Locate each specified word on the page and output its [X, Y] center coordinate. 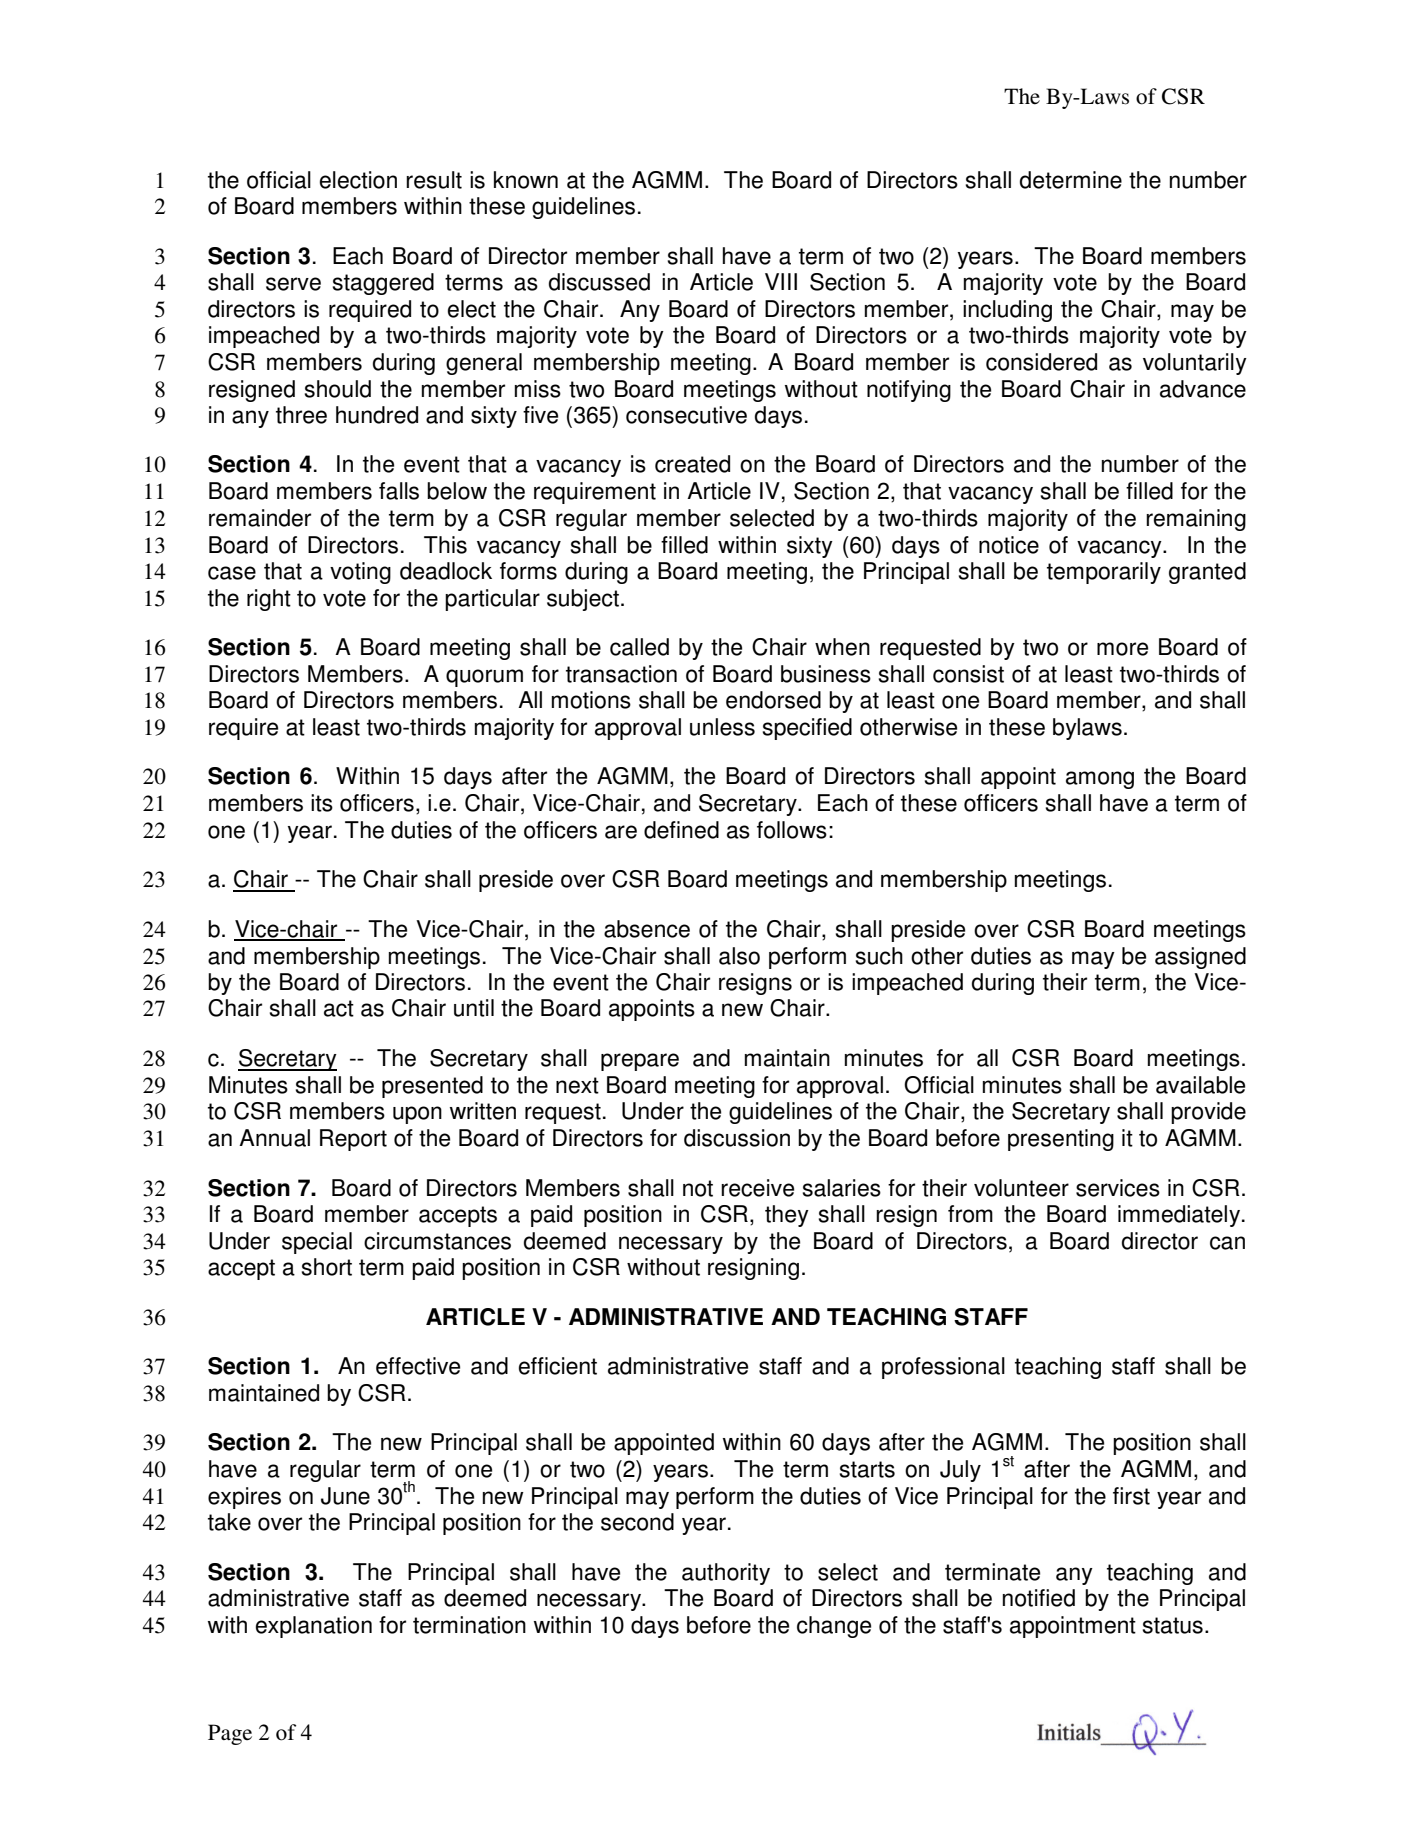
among [1100, 780]
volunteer [1021, 1188]
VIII [781, 281]
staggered [383, 284]
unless [722, 727]
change [834, 1627]
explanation [314, 1627]
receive [757, 1188]
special [317, 1243]
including [1007, 311]
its [322, 803]
